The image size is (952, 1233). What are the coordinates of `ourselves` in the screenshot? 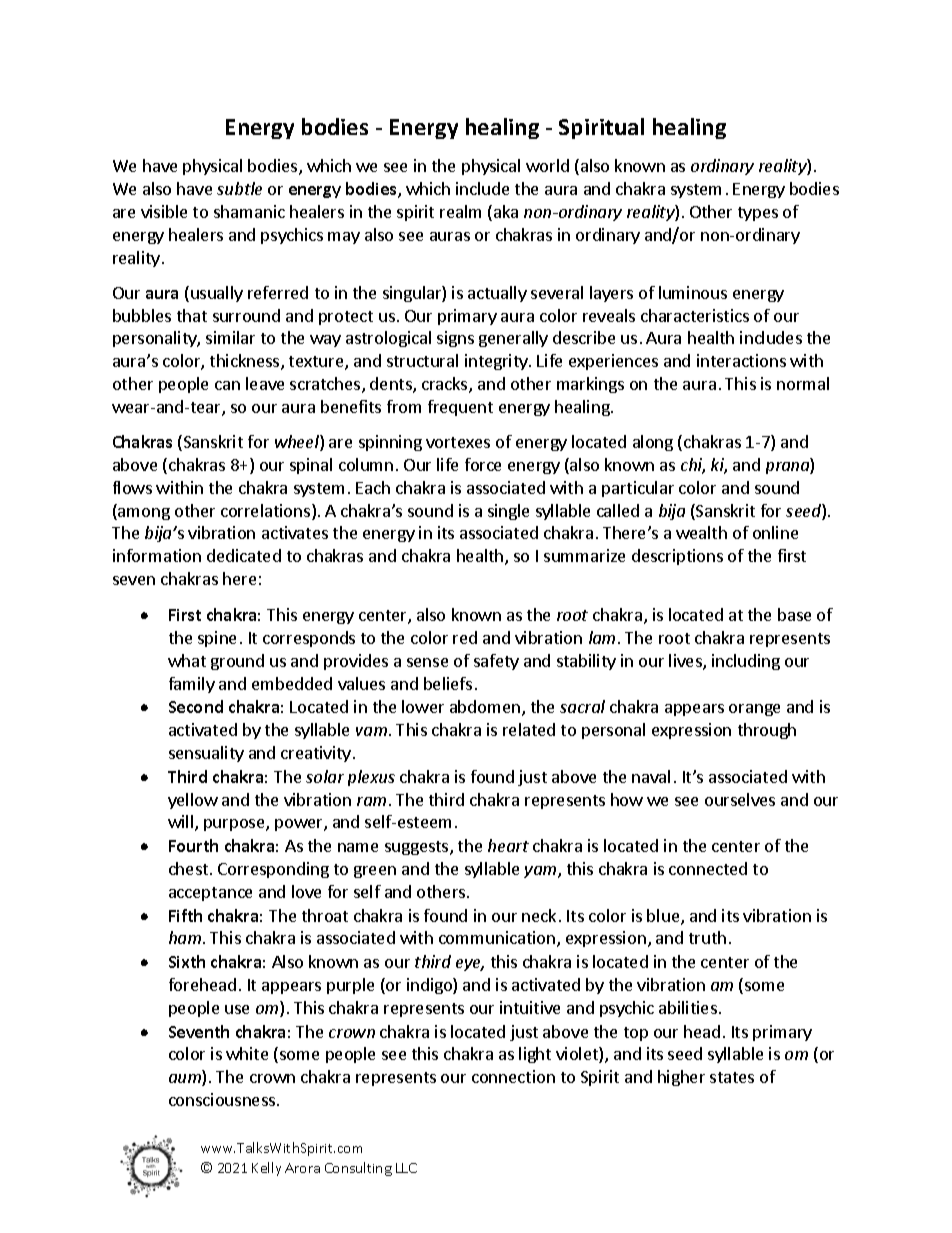 It's located at (740, 799).
